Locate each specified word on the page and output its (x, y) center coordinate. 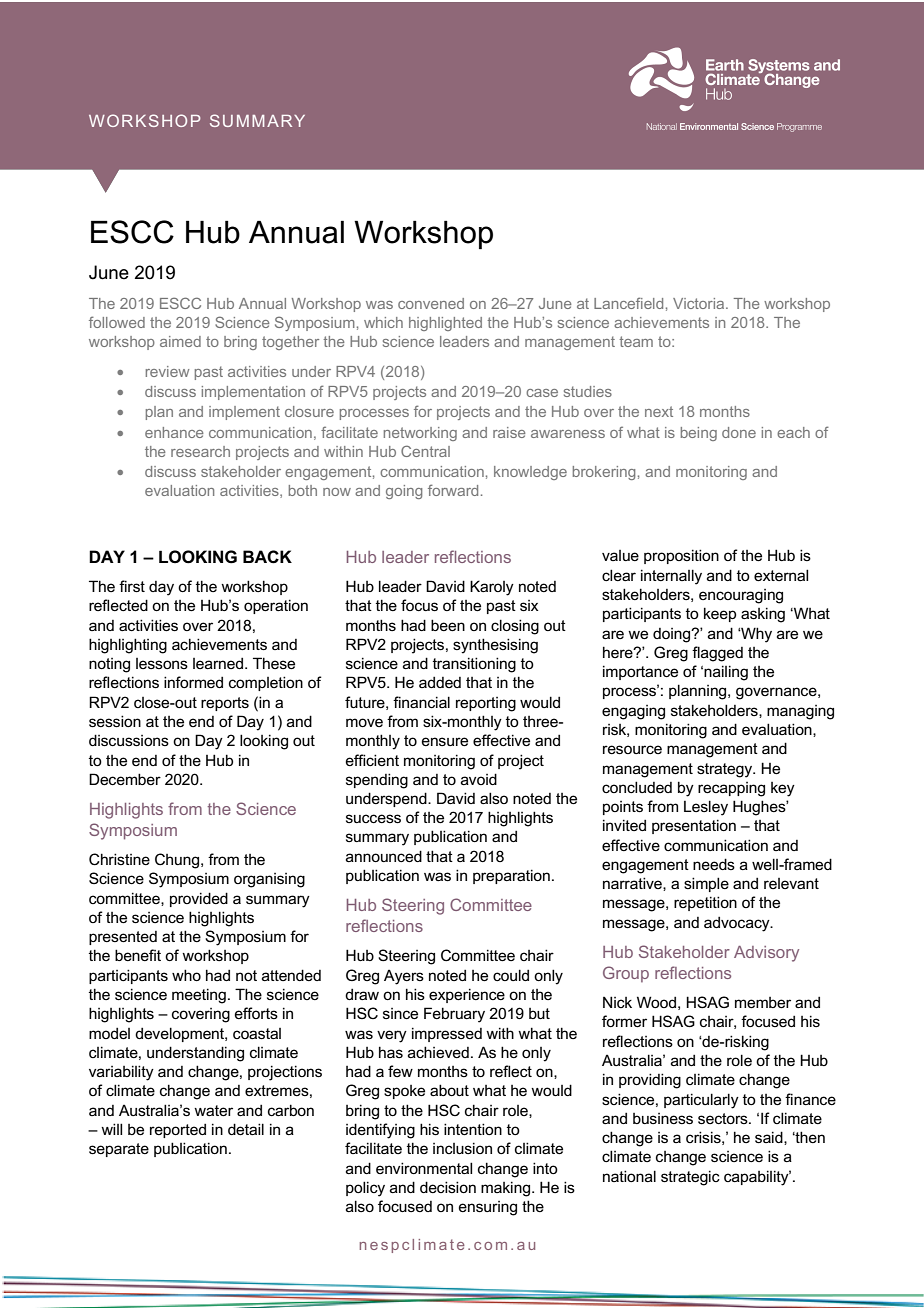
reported (178, 1130)
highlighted (445, 324)
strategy (726, 770)
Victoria (700, 303)
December (125, 779)
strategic (690, 1178)
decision (448, 1187)
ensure (445, 741)
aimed (180, 341)
